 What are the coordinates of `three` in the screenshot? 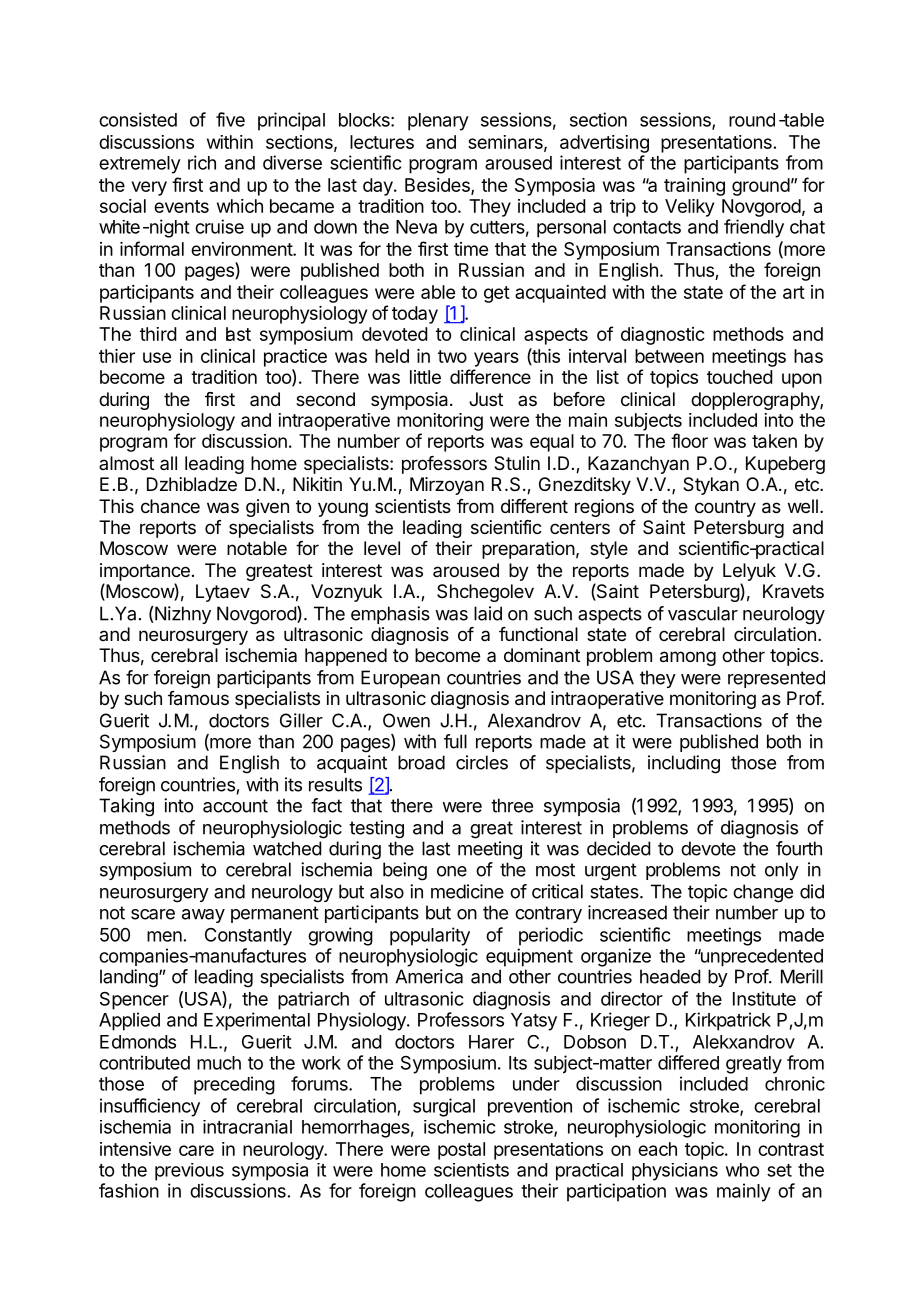 It's located at (512, 805).
